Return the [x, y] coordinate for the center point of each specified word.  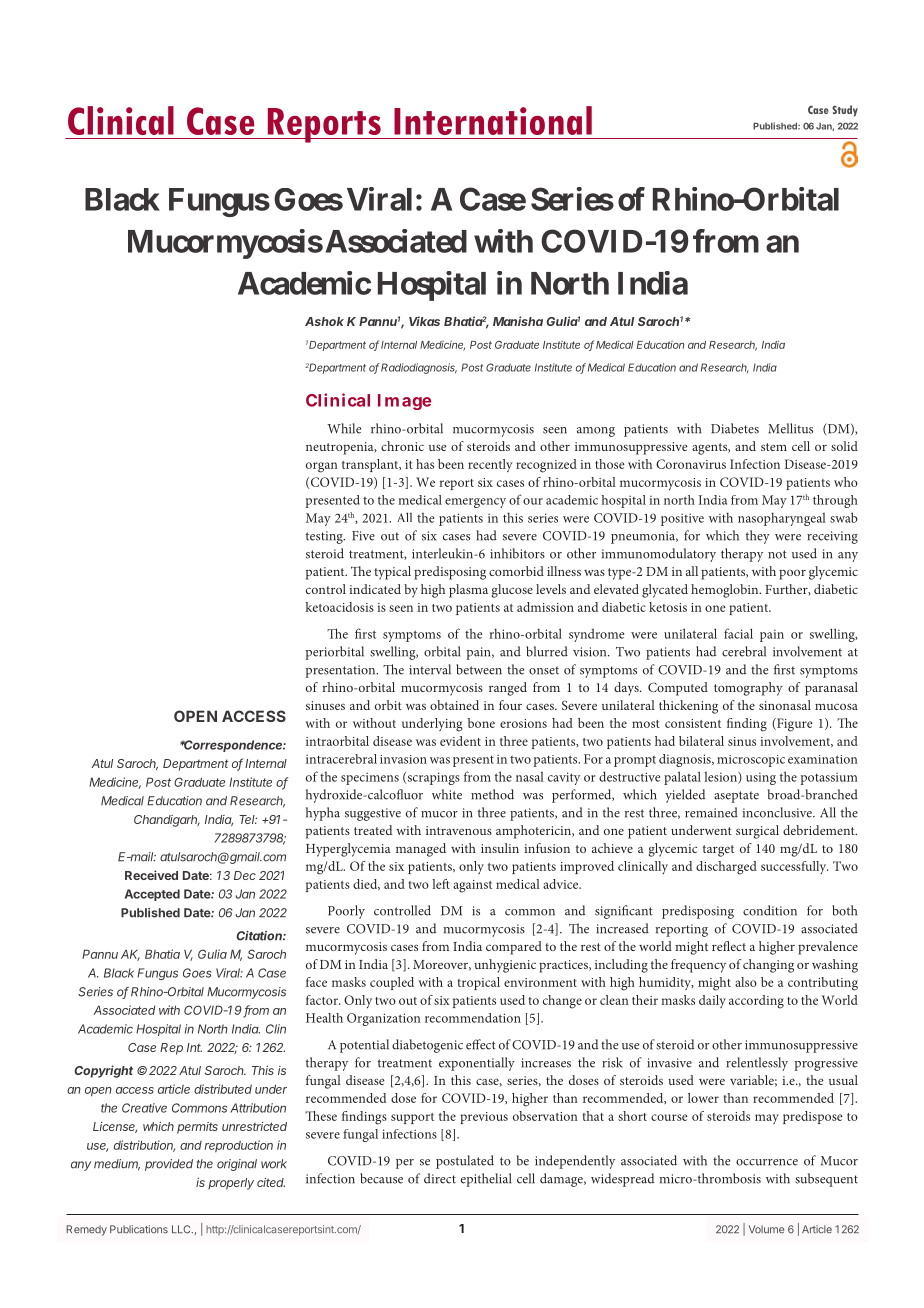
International [493, 120]
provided [169, 1165]
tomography [748, 689]
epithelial [486, 1180]
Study [845, 111]
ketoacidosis [340, 607]
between [479, 669]
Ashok [324, 321]
